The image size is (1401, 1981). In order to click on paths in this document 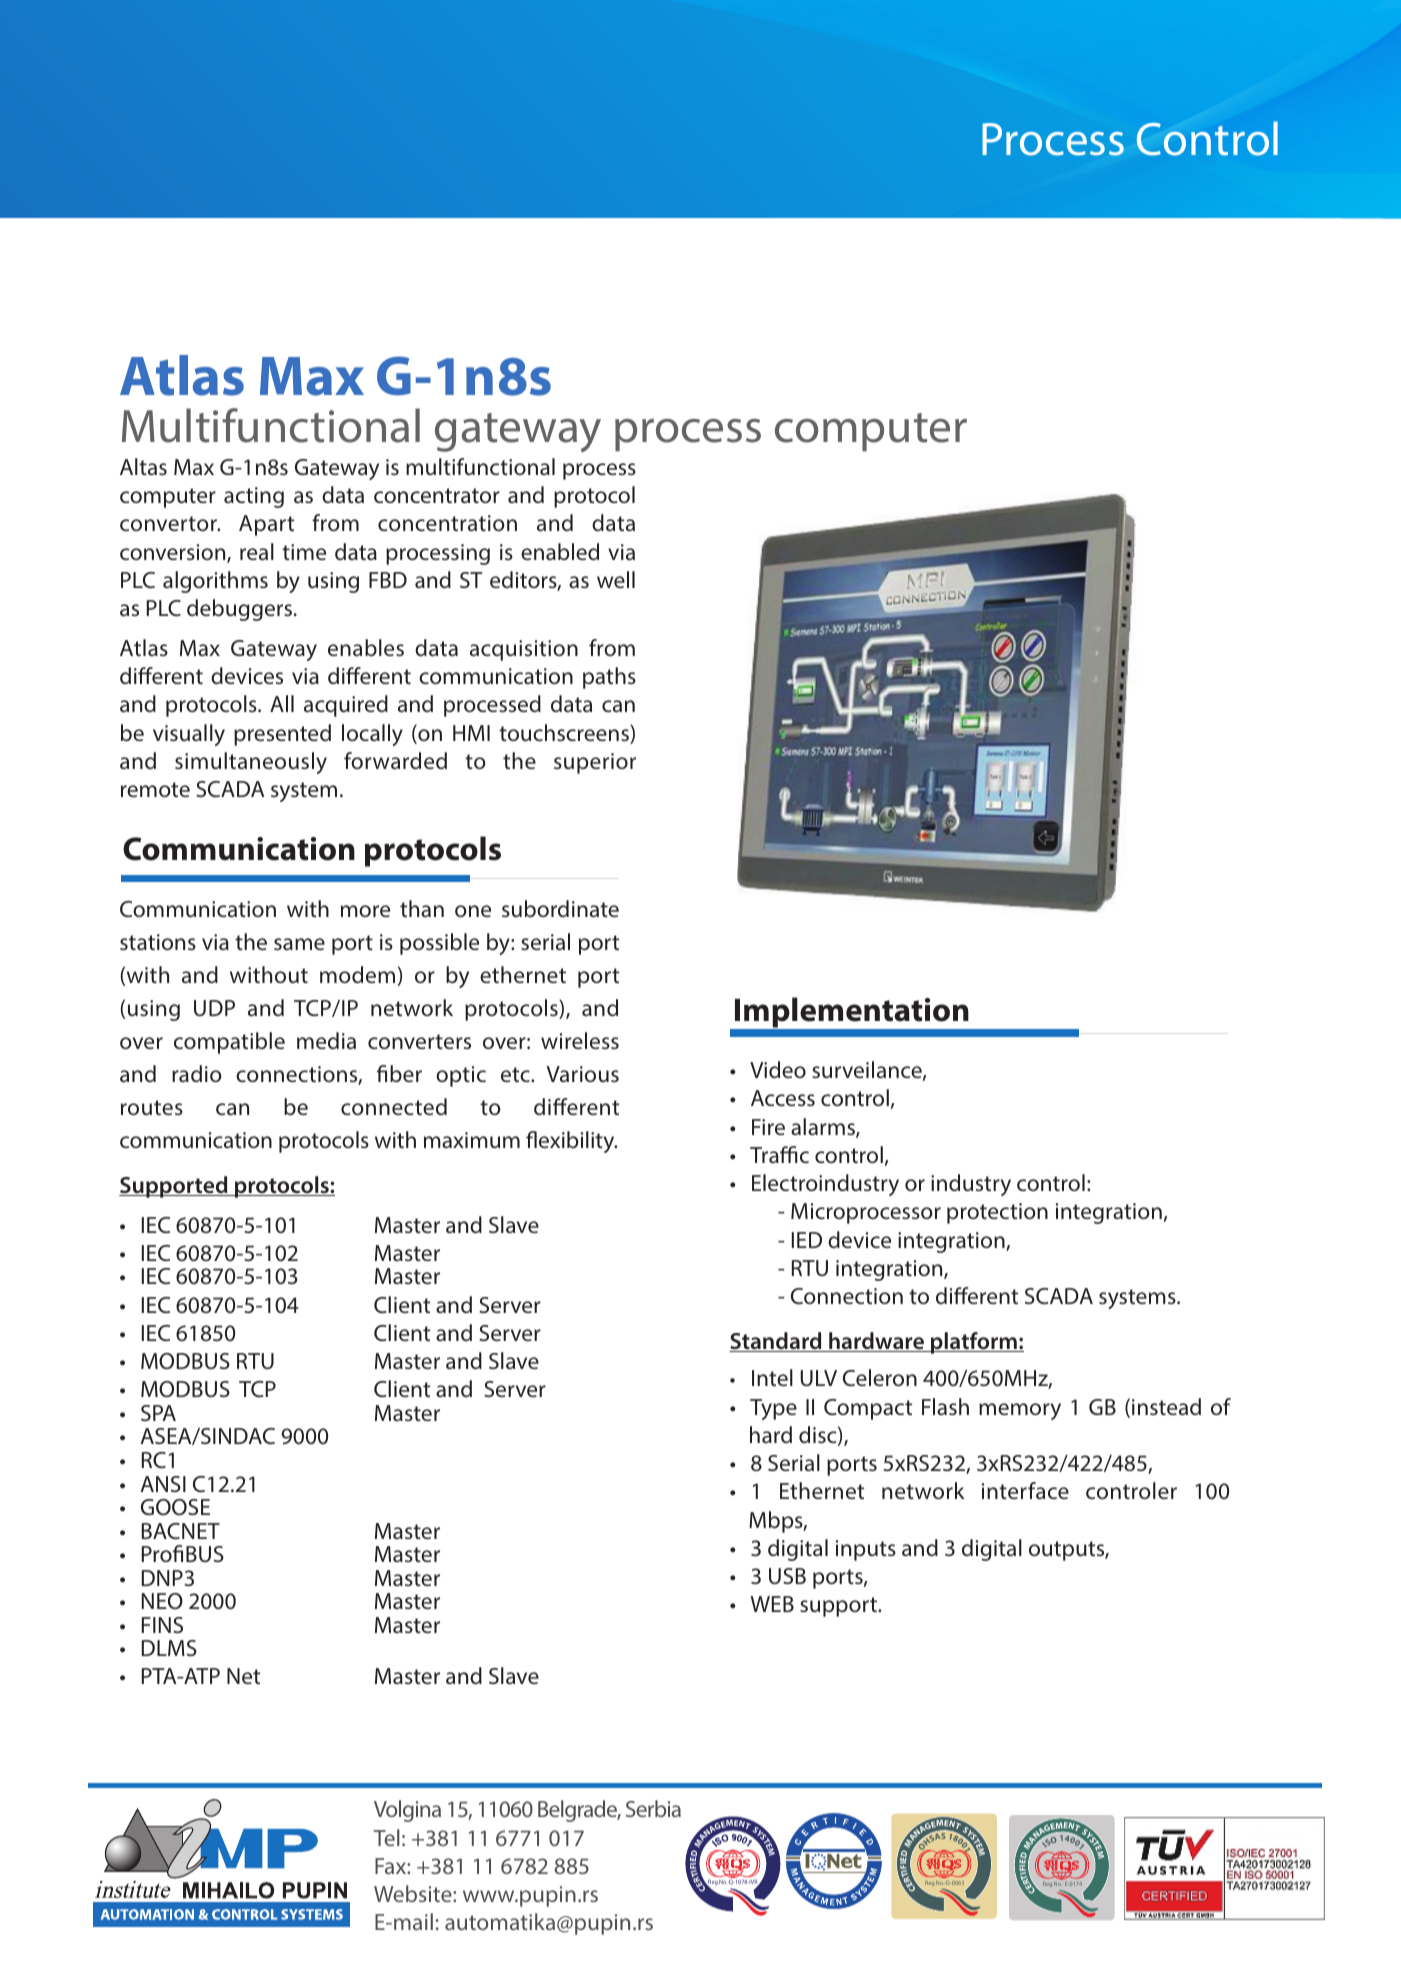, I will do `click(609, 678)`.
